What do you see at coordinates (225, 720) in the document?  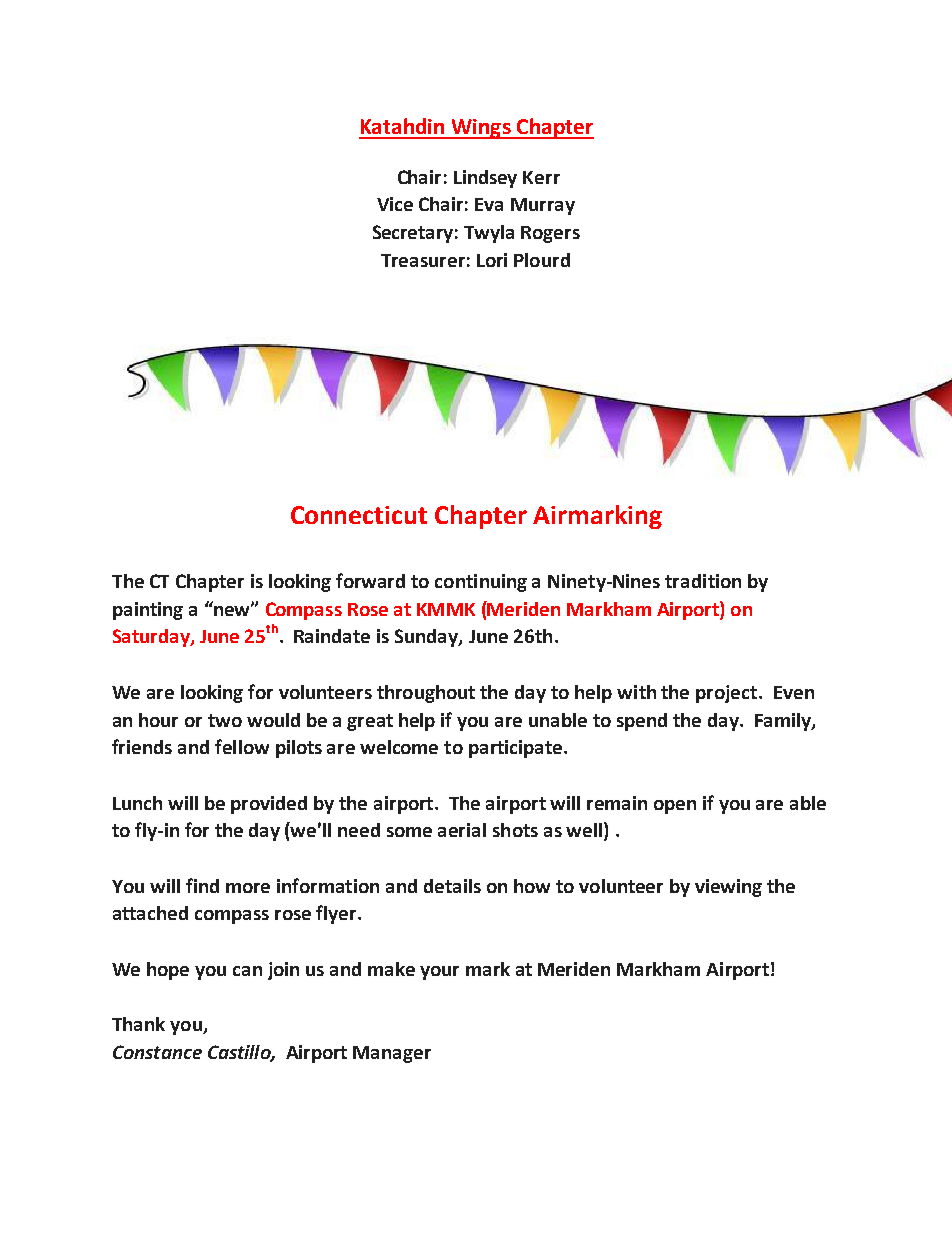 I see `two` at bounding box center [225, 720].
